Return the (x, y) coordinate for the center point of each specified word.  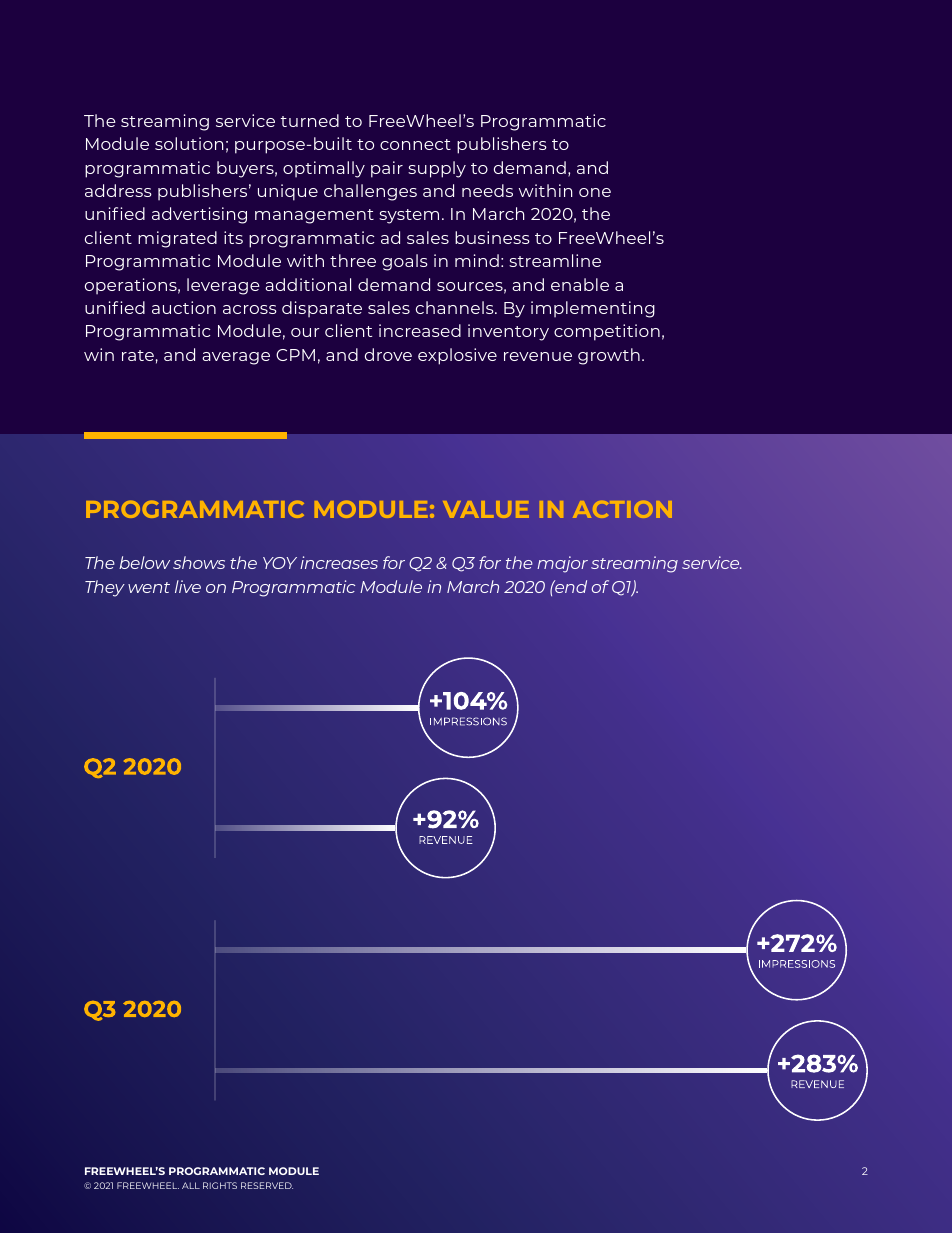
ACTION (622, 509)
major (562, 564)
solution (189, 143)
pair (387, 169)
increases (339, 562)
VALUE (486, 509)
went (149, 587)
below (144, 562)
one (595, 192)
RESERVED (267, 1185)
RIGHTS (220, 1185)
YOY (280, 563)
